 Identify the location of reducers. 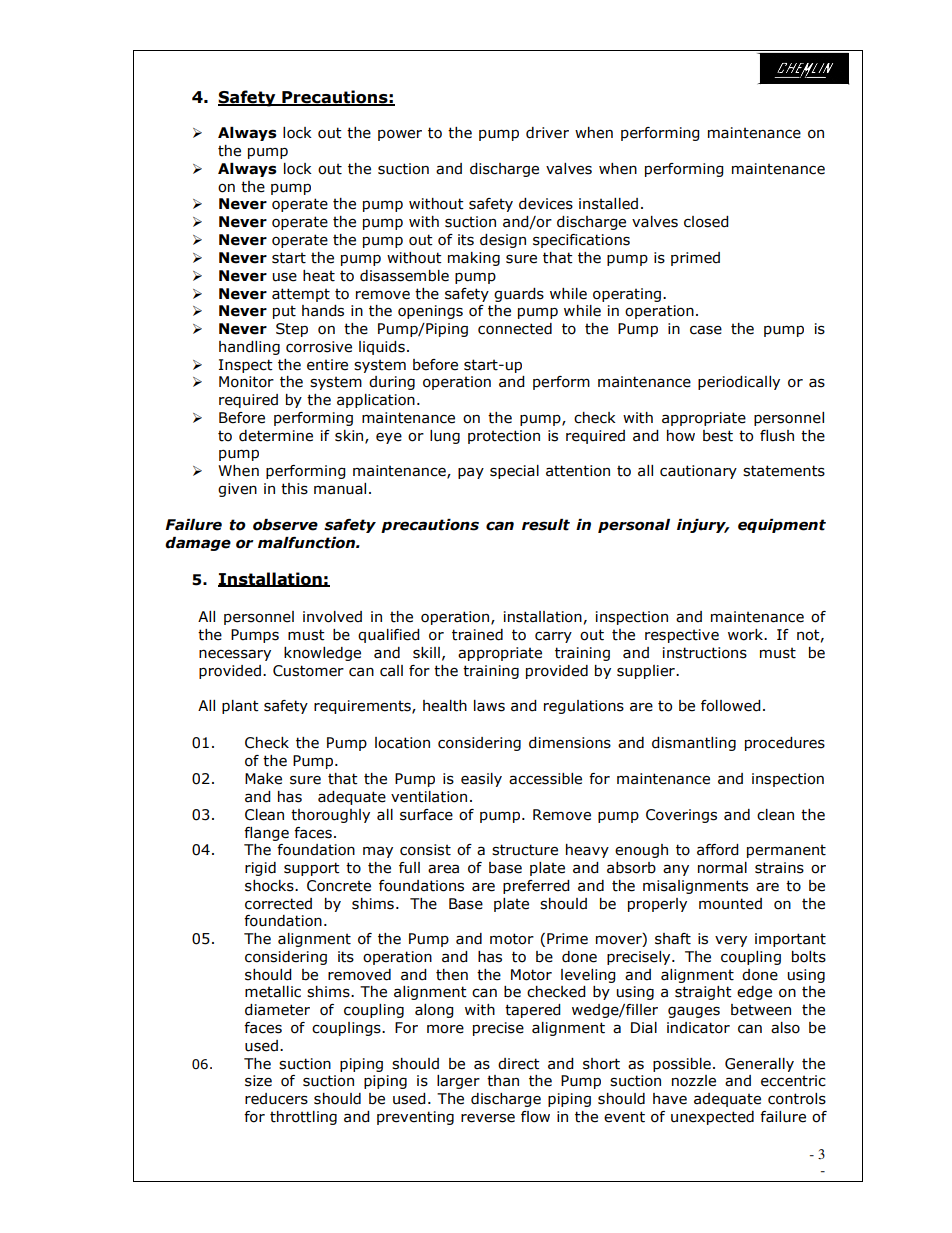
(276, 1099).
